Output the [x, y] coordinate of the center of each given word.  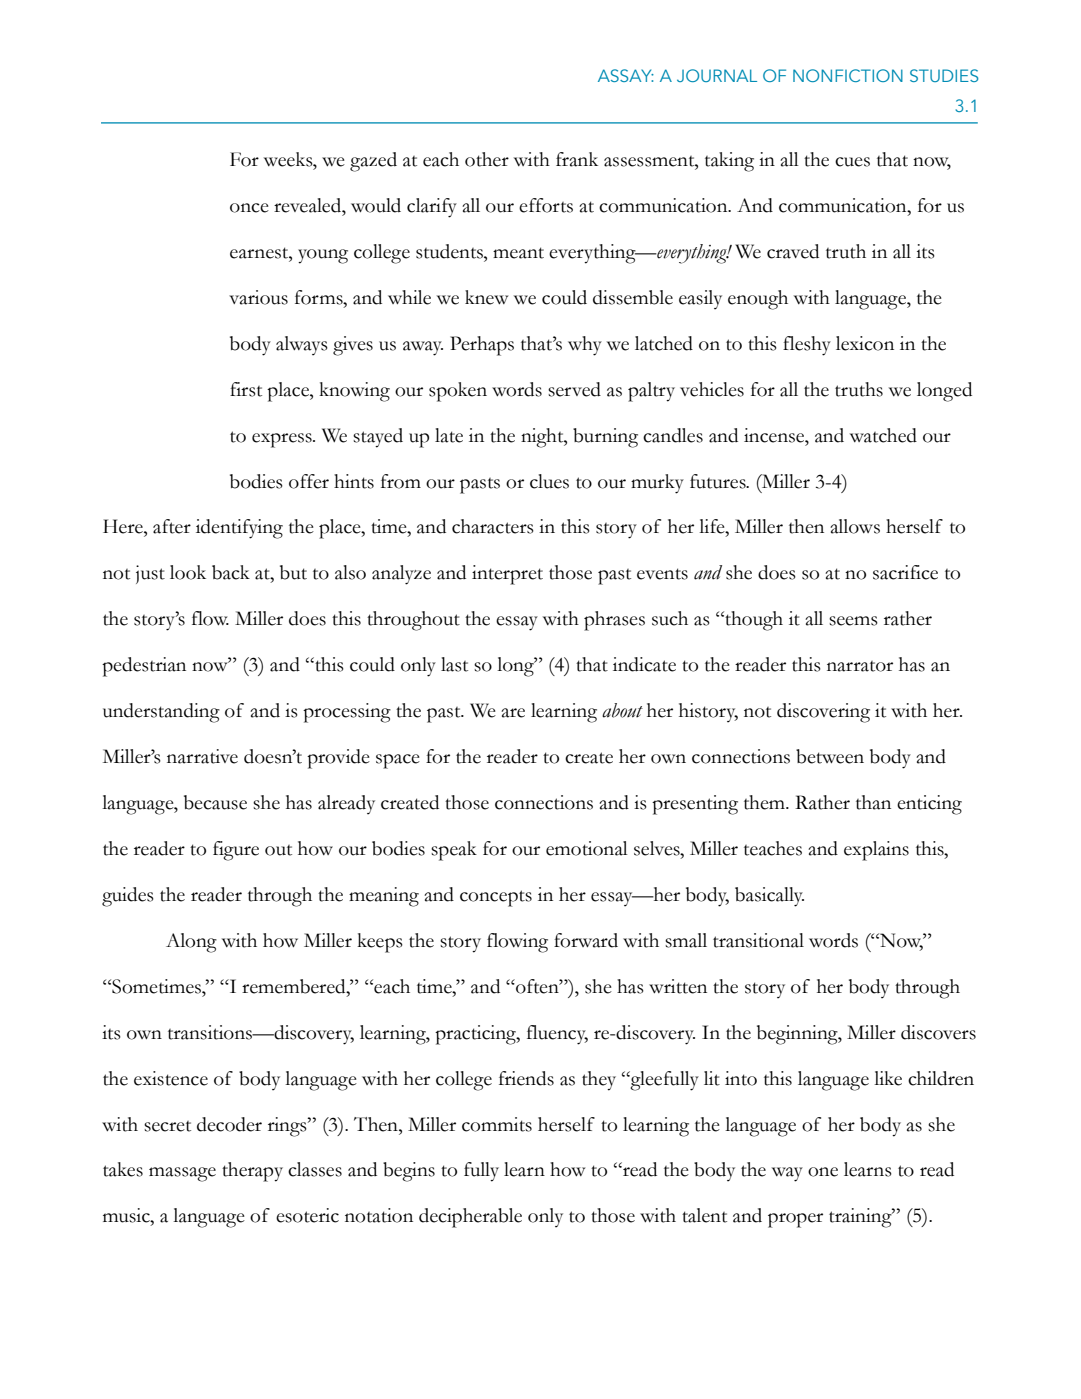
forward [586, 940]
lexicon [865, 343]
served [574, 389]
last [454, 664]
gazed [373, 162]
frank [577, 159]
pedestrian [144, 667]
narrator [860, 666]
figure [236, 851]
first [246, 389]
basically [769, 897]
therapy [252, 1172]
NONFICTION [848, 75]
